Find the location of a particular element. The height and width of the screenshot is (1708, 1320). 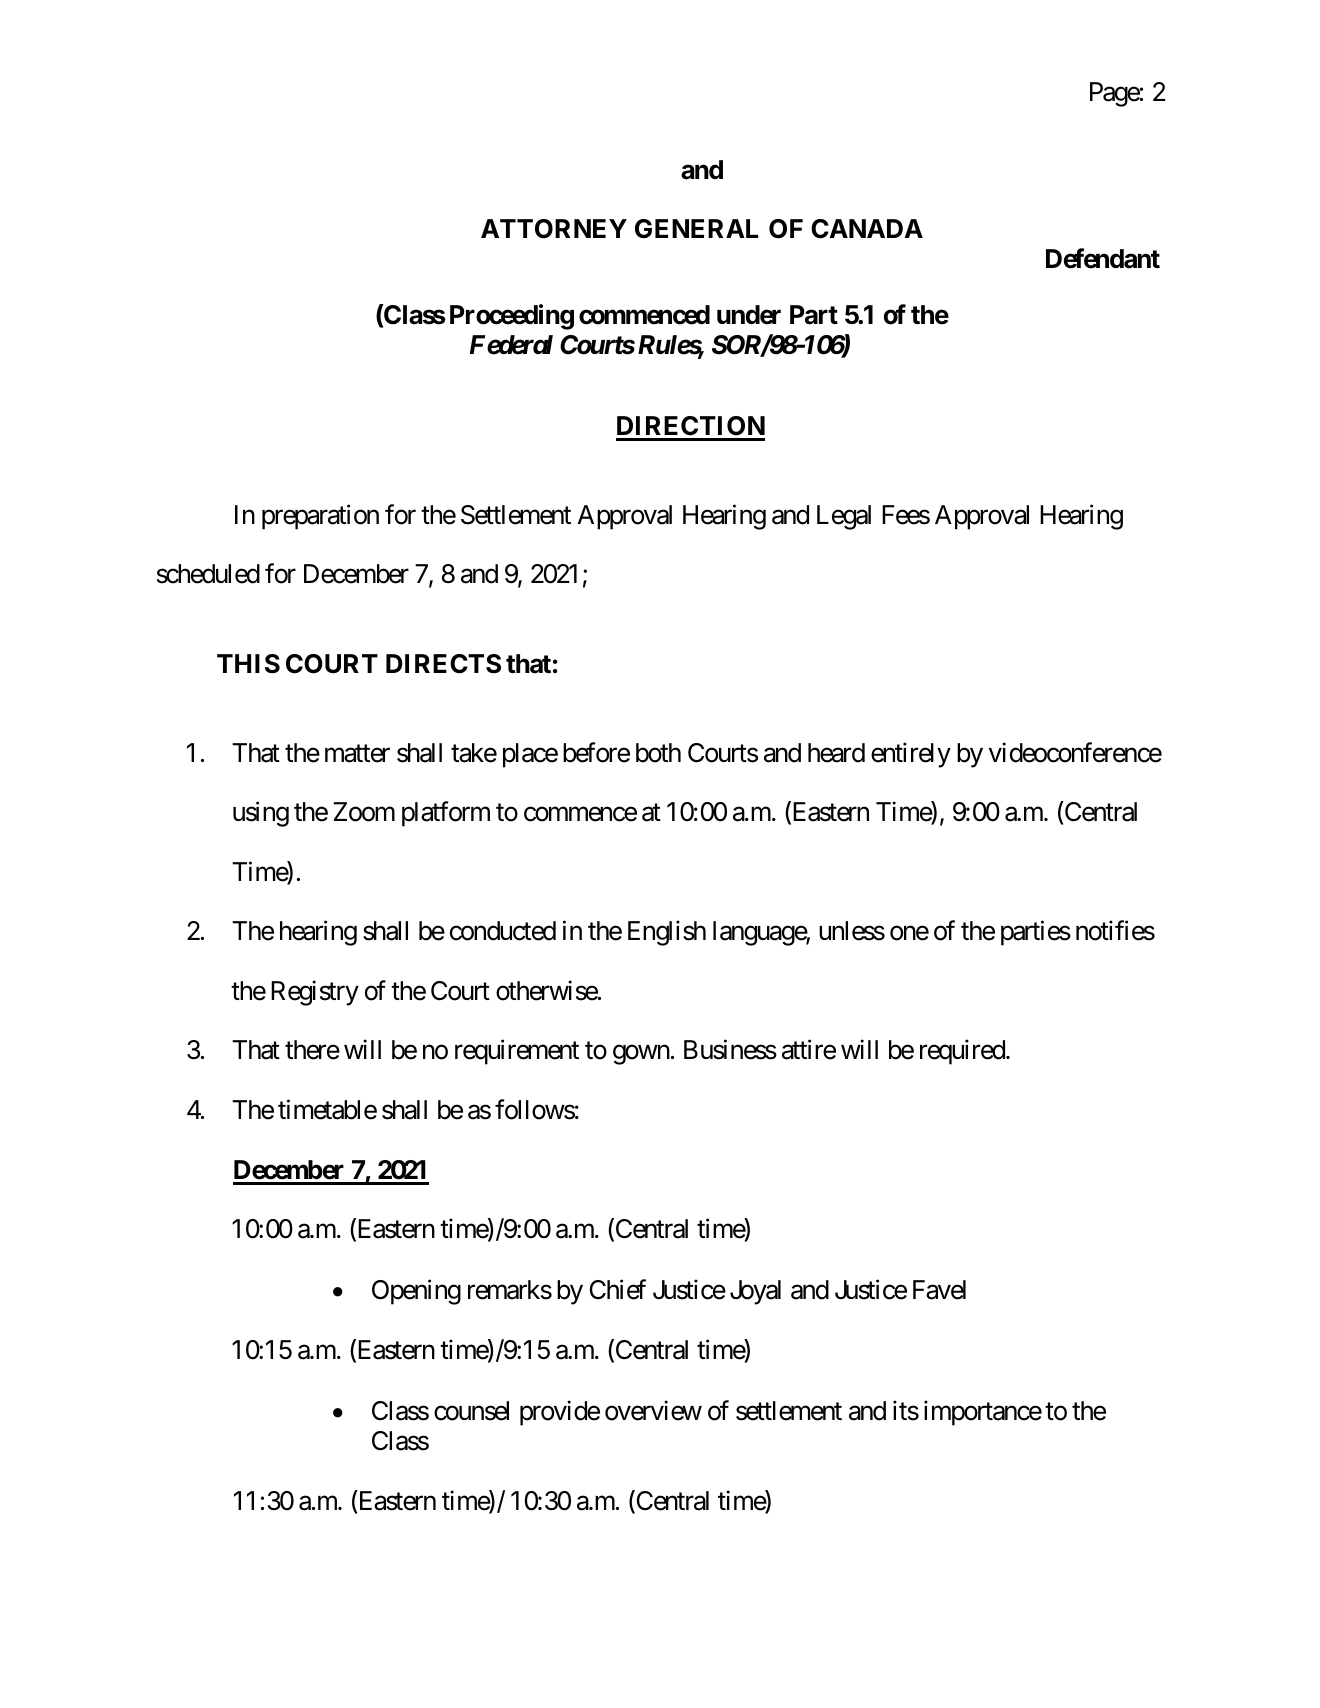

entirely is located at coordinates (911, 755).
